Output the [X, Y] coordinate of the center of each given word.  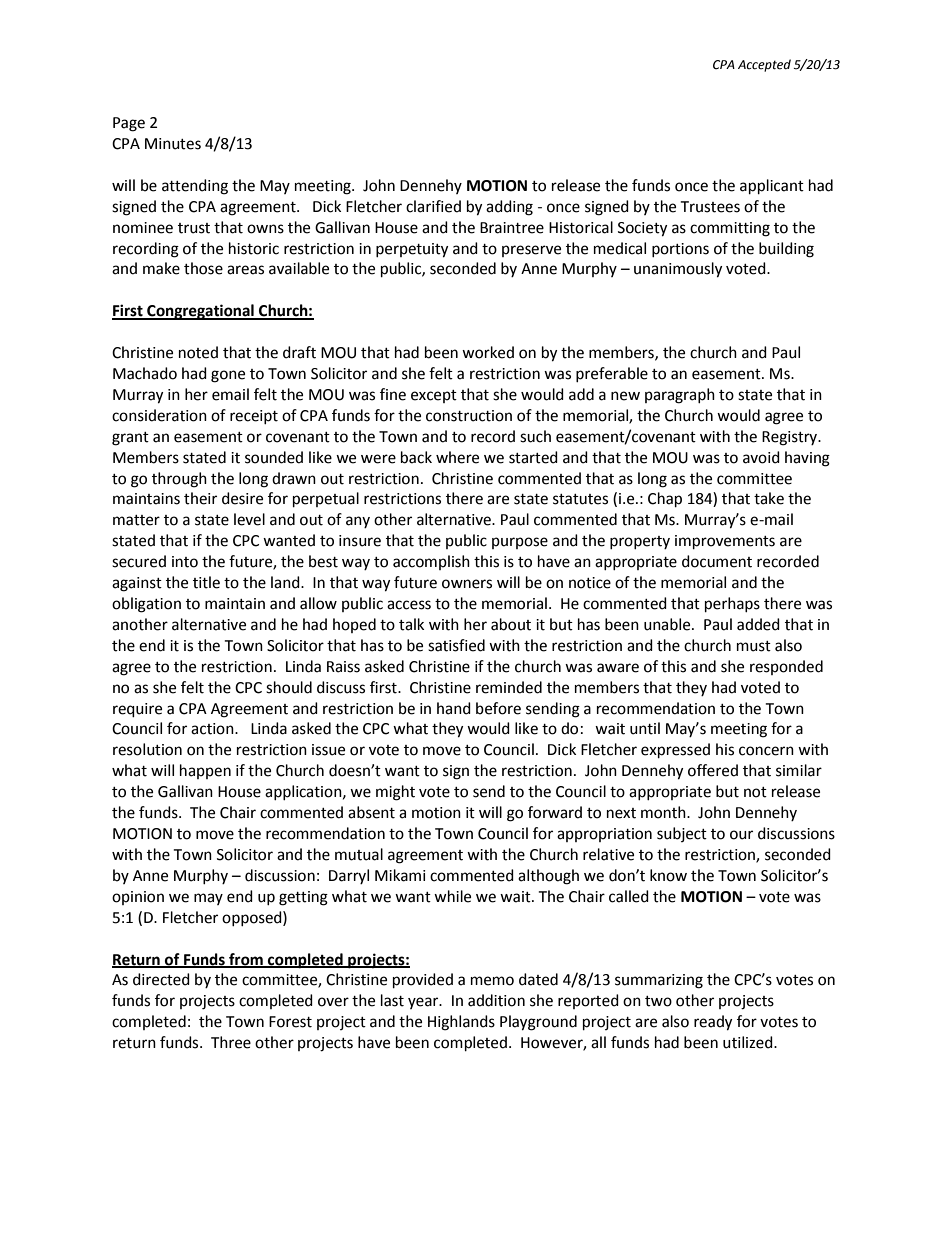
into [185, 562]
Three [231, 1042]
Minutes [173, 144]
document [717, 561]
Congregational [200, 312]
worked [488, 352]
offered [713, 770]
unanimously [678, 270]
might [395, 793]
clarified [433, 206]
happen [205, 771]
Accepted [764, 65]
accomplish [431, 562]
